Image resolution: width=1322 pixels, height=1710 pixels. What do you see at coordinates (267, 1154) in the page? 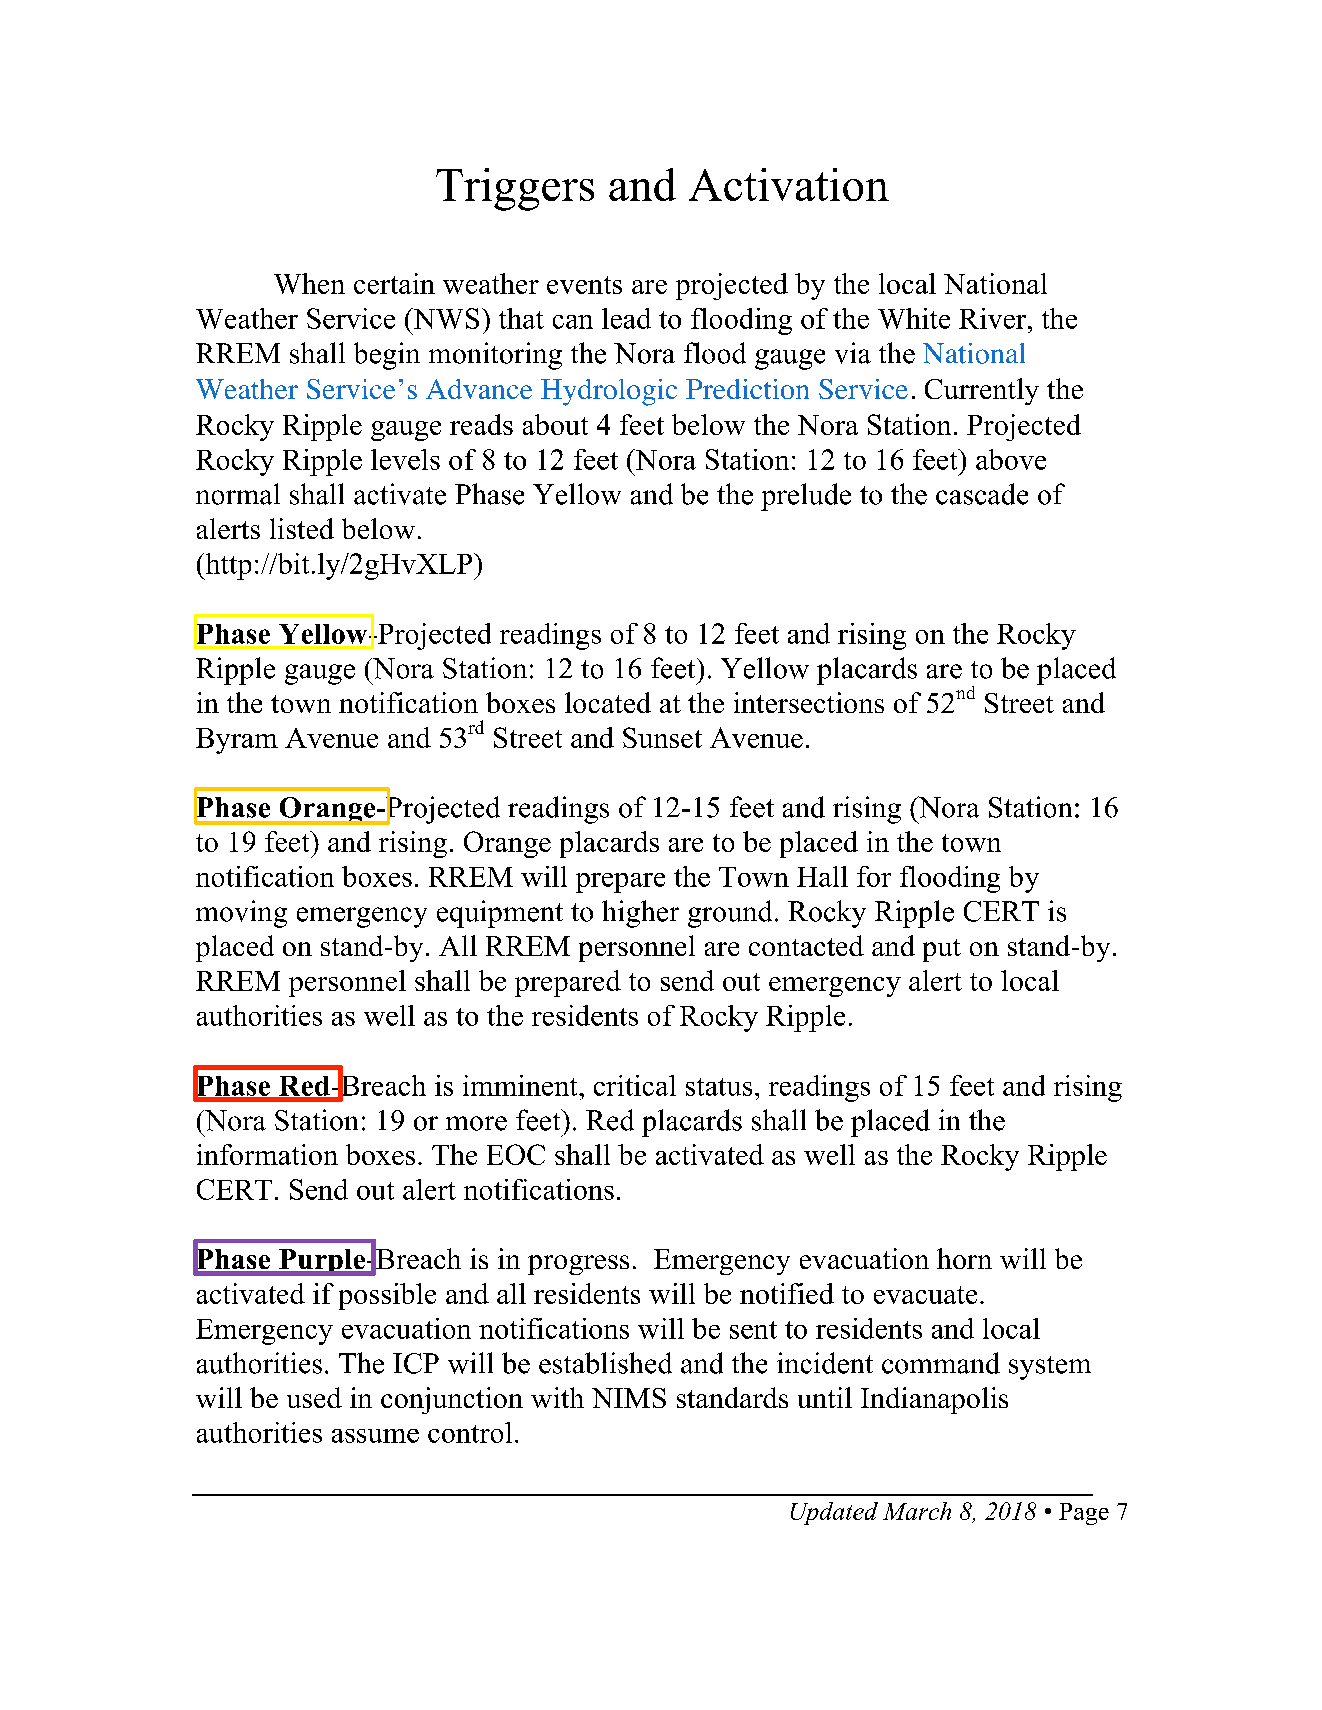
I see `information` at bounding box center [267, 1154].
